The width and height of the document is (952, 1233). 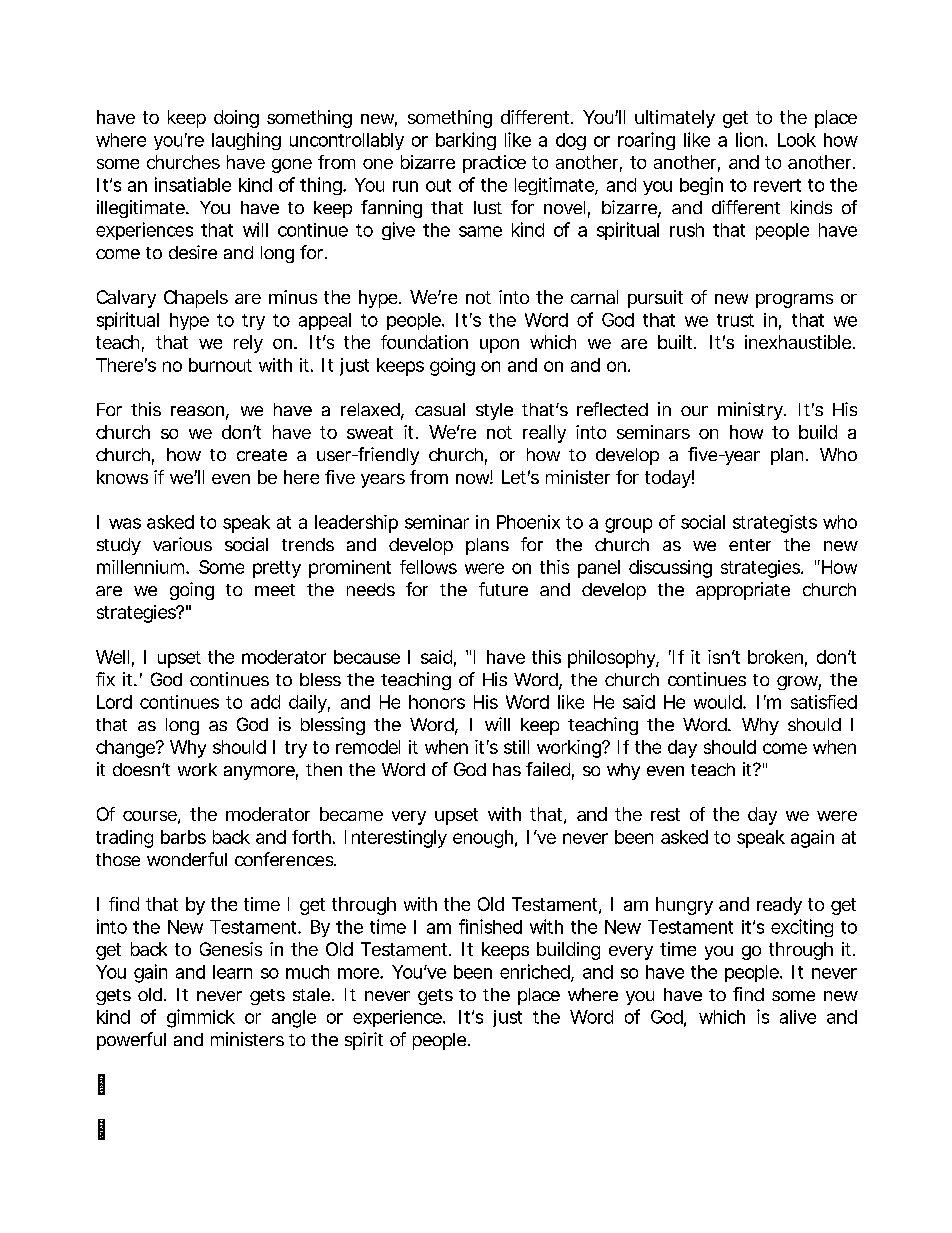 What do you see at coordinates (798, 1017) in the document?
I see `alive` at bounding box center [798, 1017].
